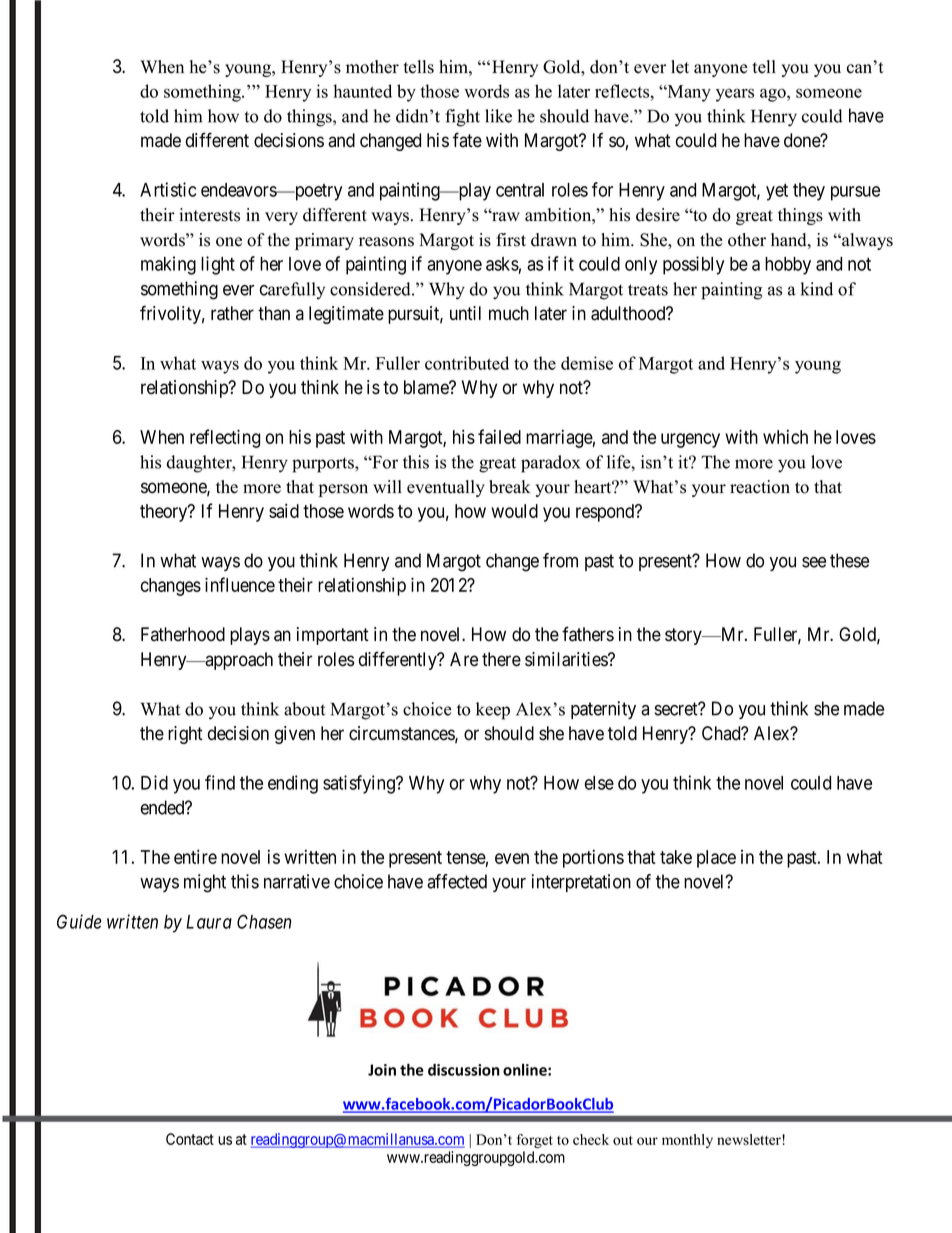 Image resolution: width=952 pixels, height=1233 pixels. Describe the element at coordinates (190, 1139) in the document. I see `Contact` at that location.
